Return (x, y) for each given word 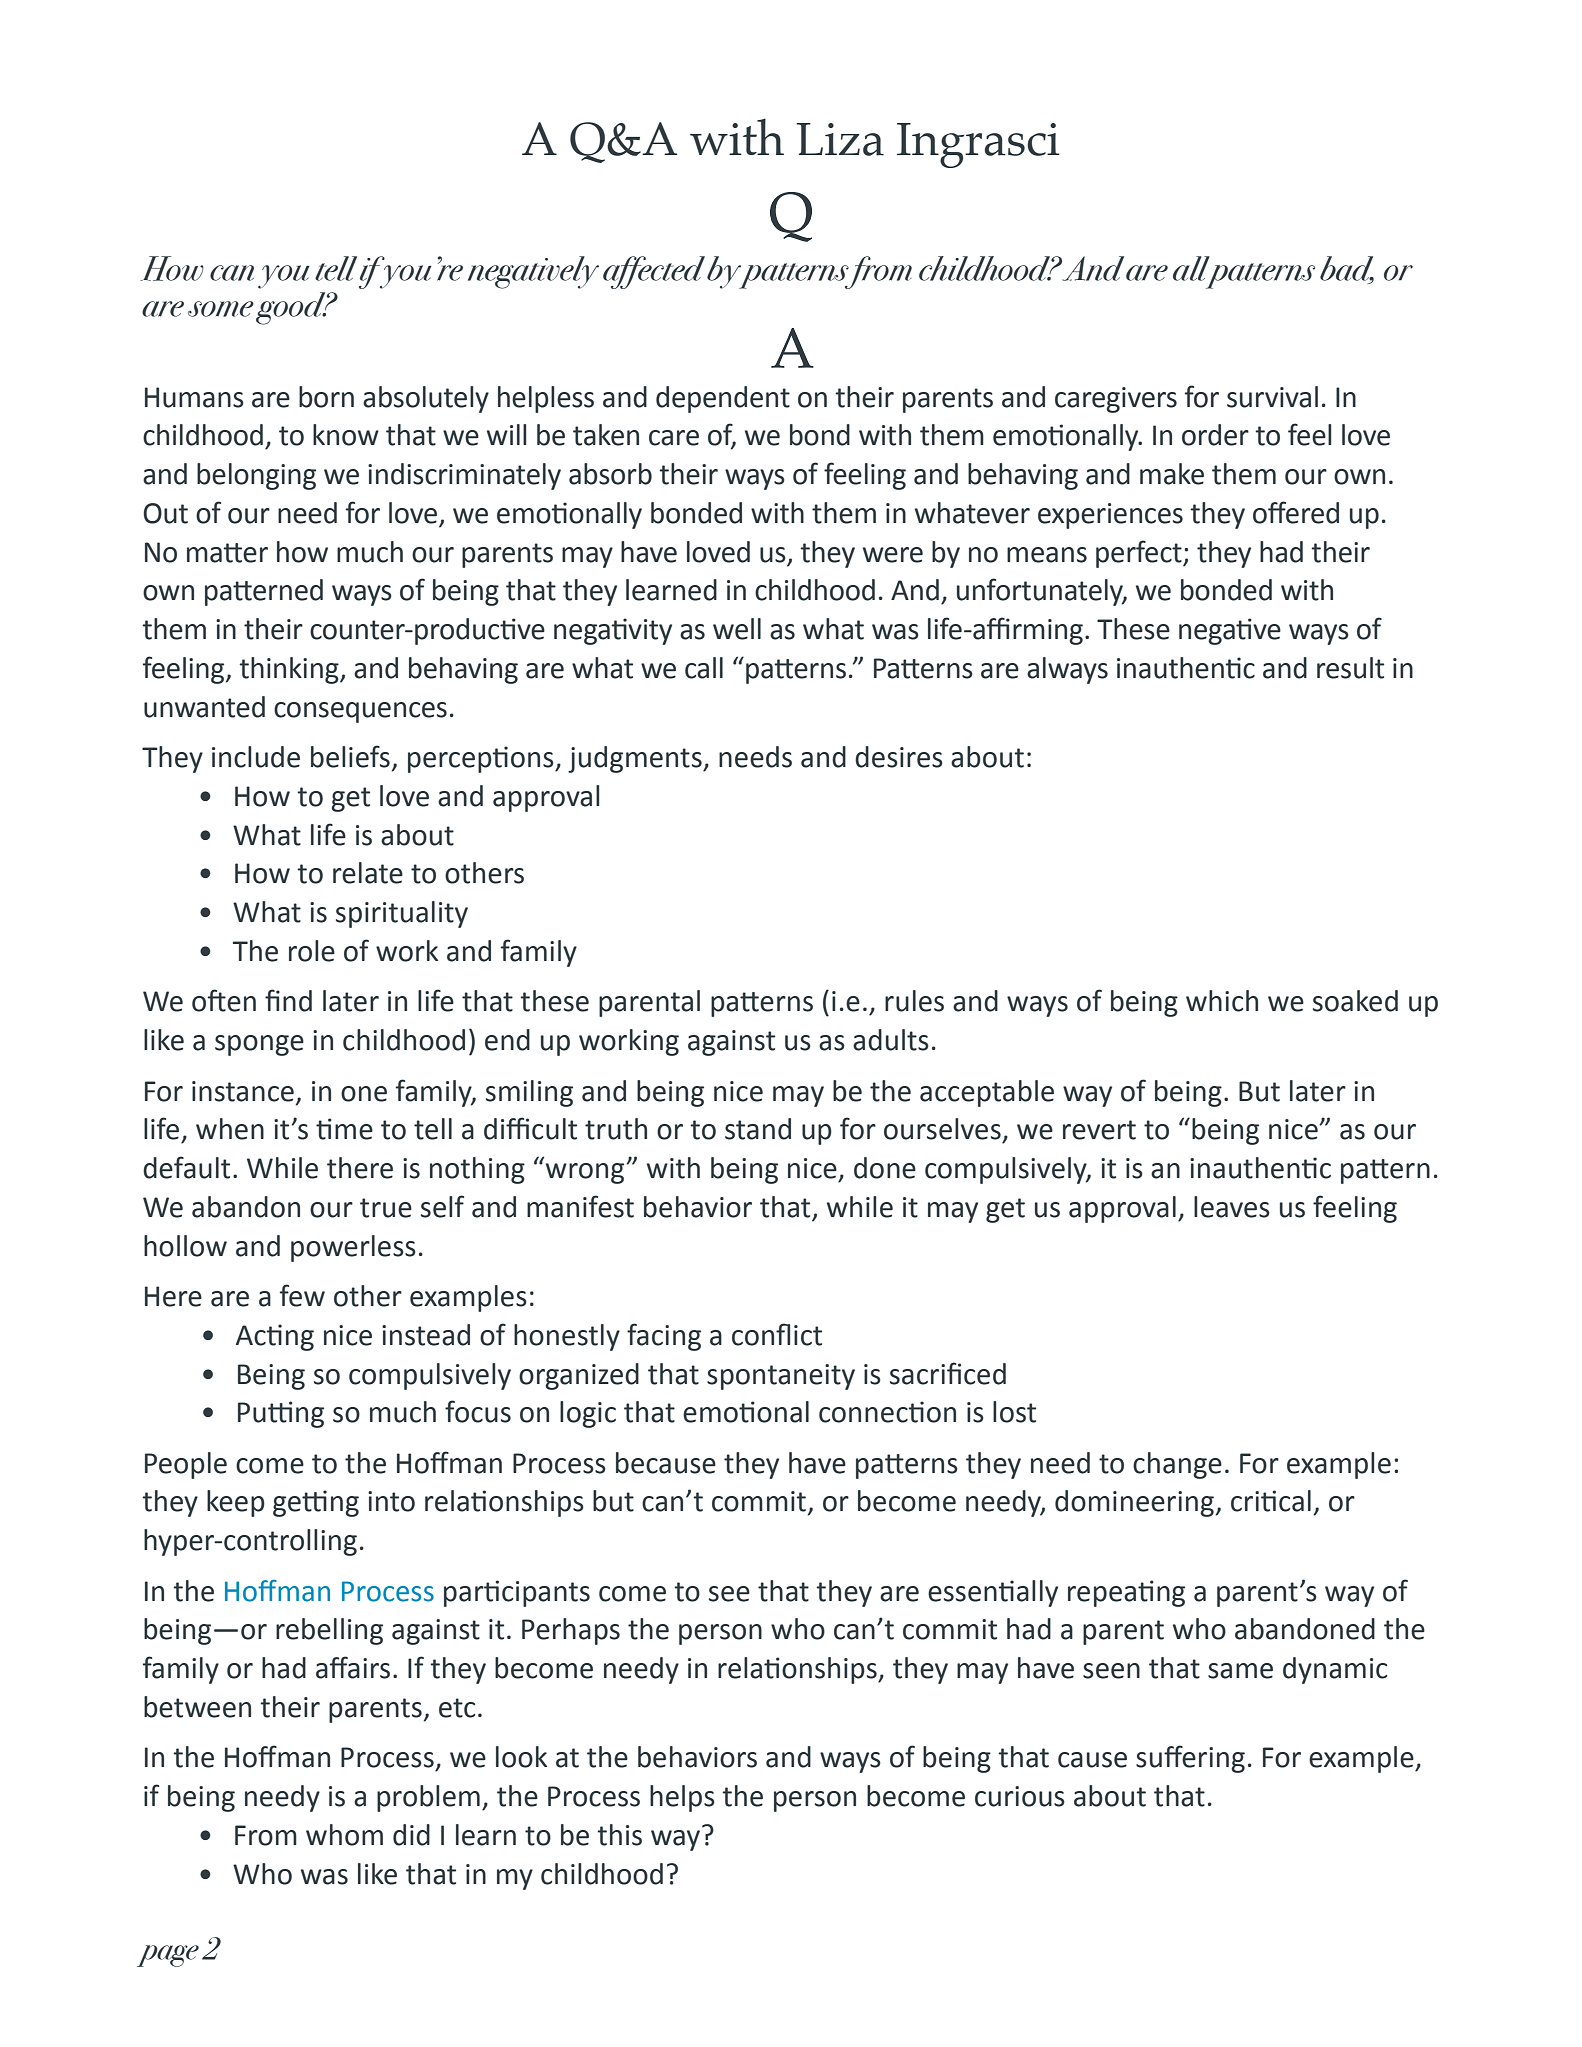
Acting (275, 1337)
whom (344, 1835)
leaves (1232, 1207)
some (221, 309)
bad (1347, 269)
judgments (636, 759)
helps (682, 1798)
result (1350, 668)
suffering (1190, 1759)
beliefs (350, 756)
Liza (840, 139)
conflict (777, 1334)
